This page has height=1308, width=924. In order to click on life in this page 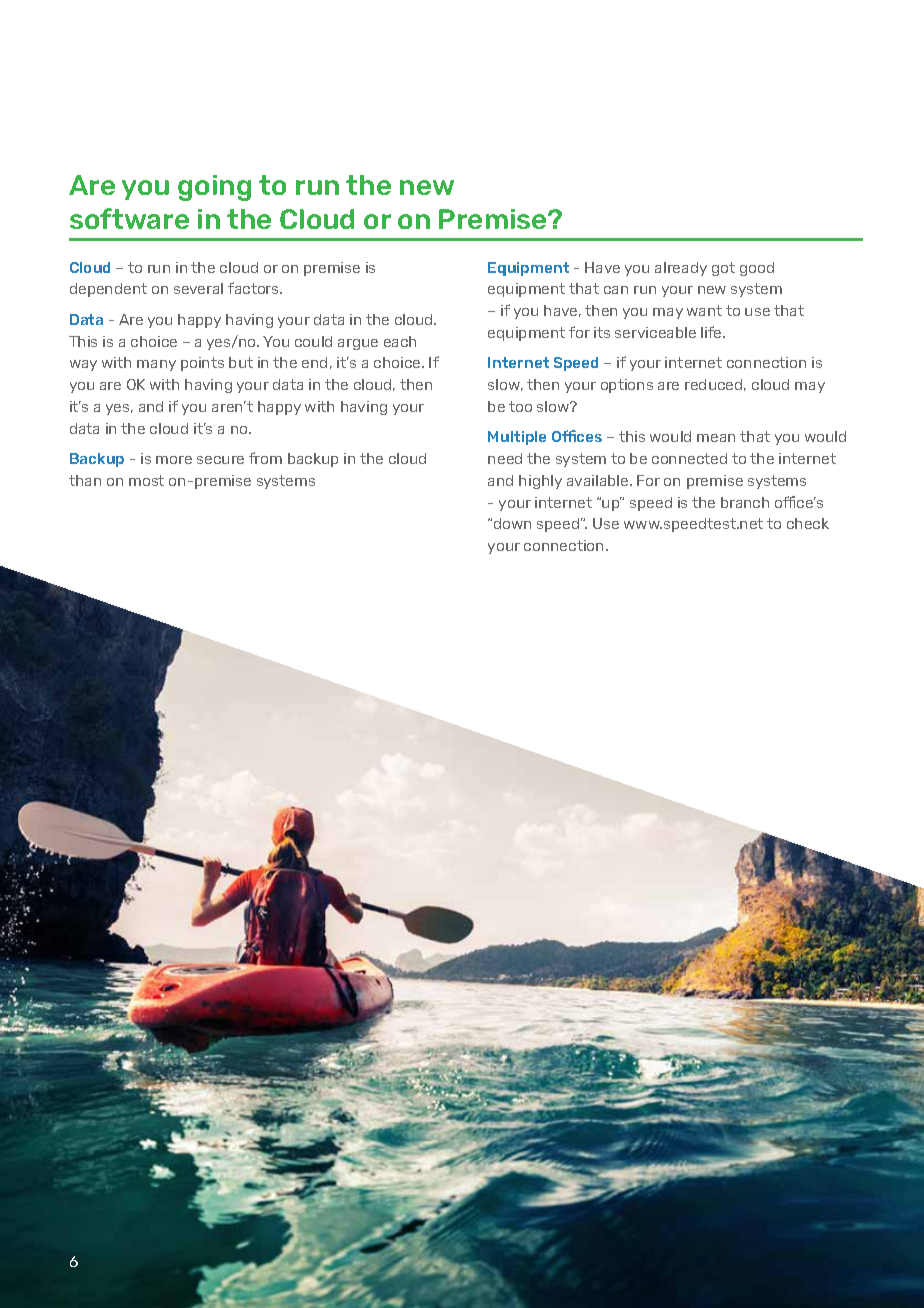, I will do `click(712, 332)`.
